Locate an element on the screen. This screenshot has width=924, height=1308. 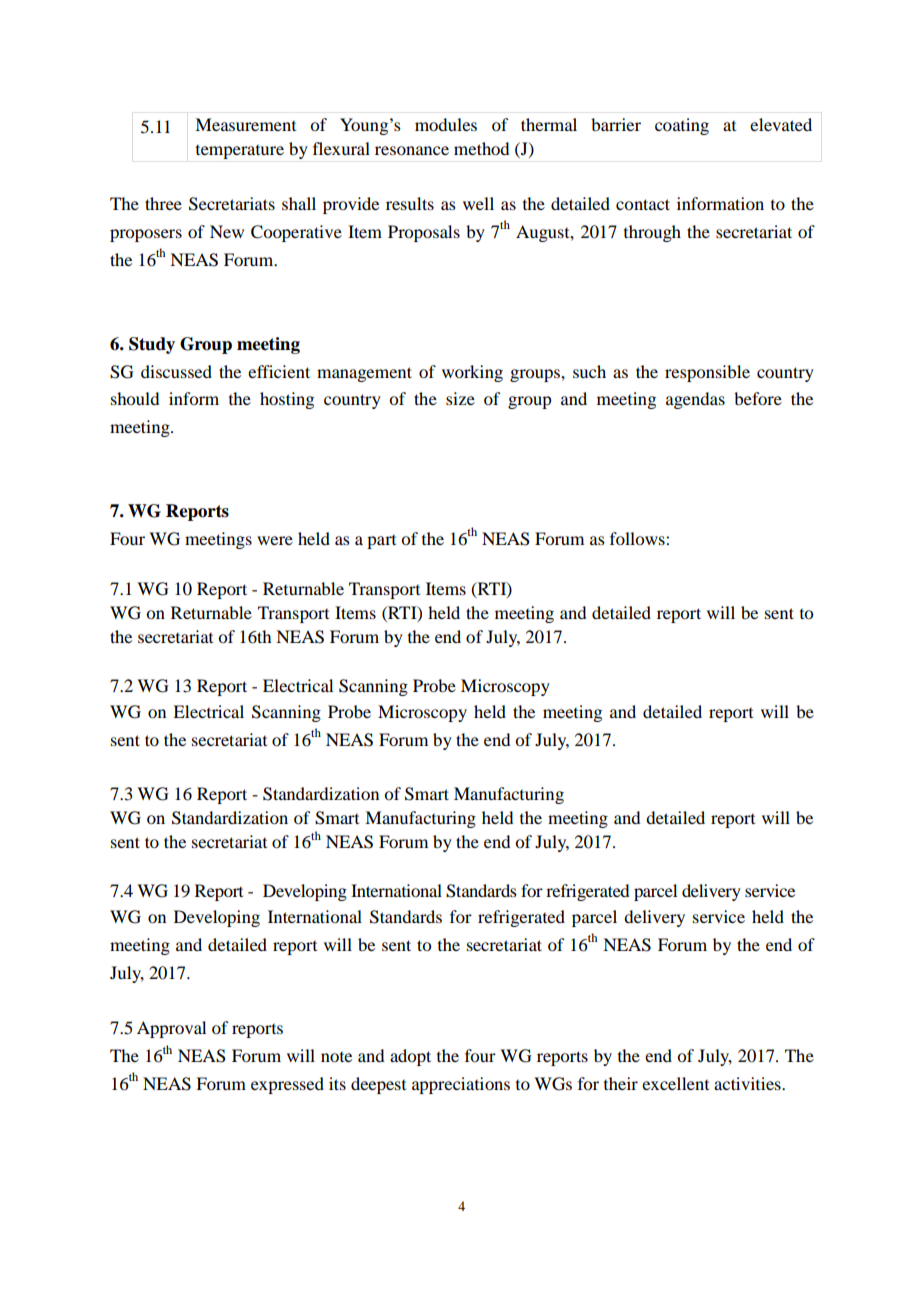
part is located at coordinates (381, 542).
